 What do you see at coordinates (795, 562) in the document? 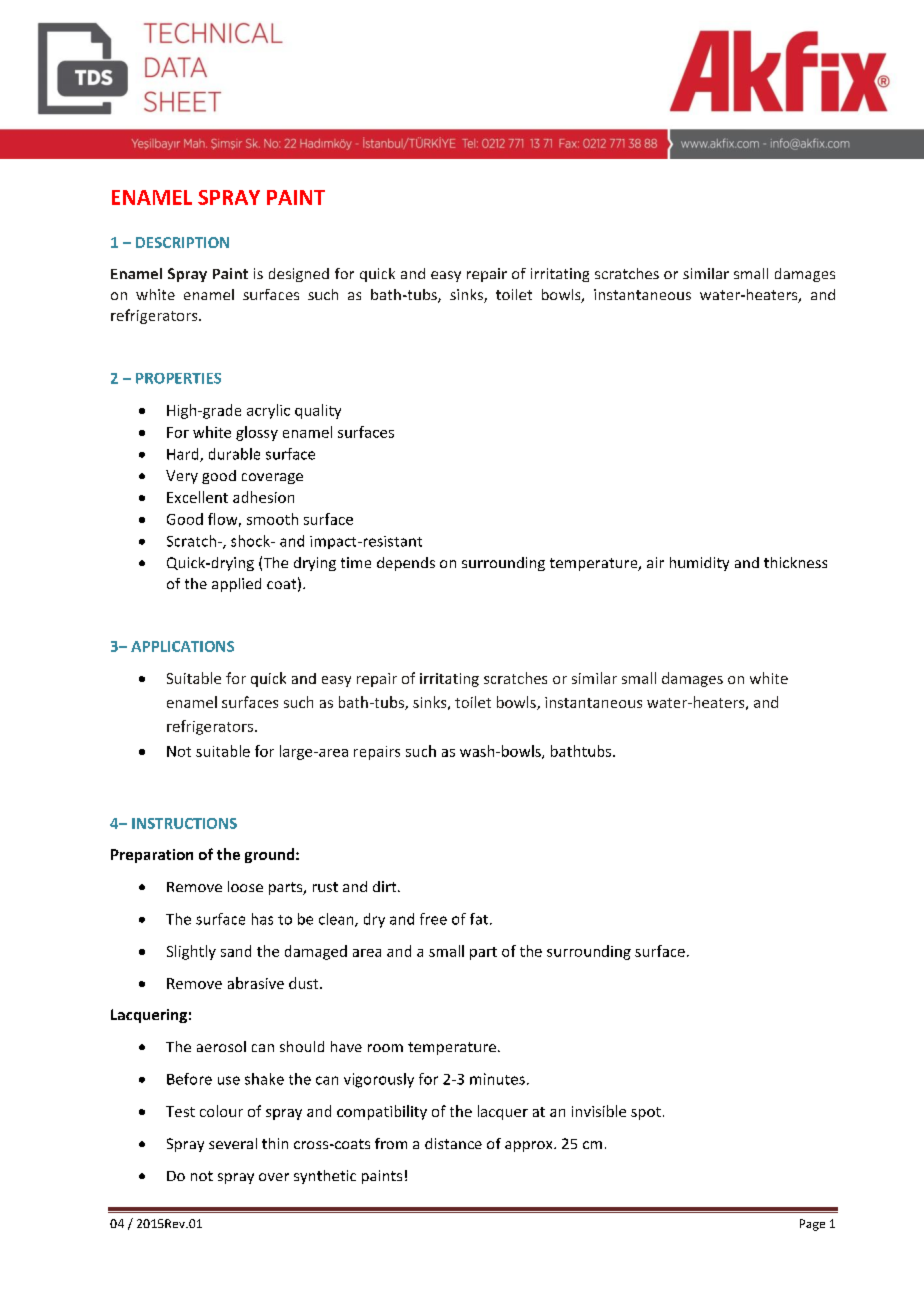
I see `thickness` at bounding box center [795, 562].
